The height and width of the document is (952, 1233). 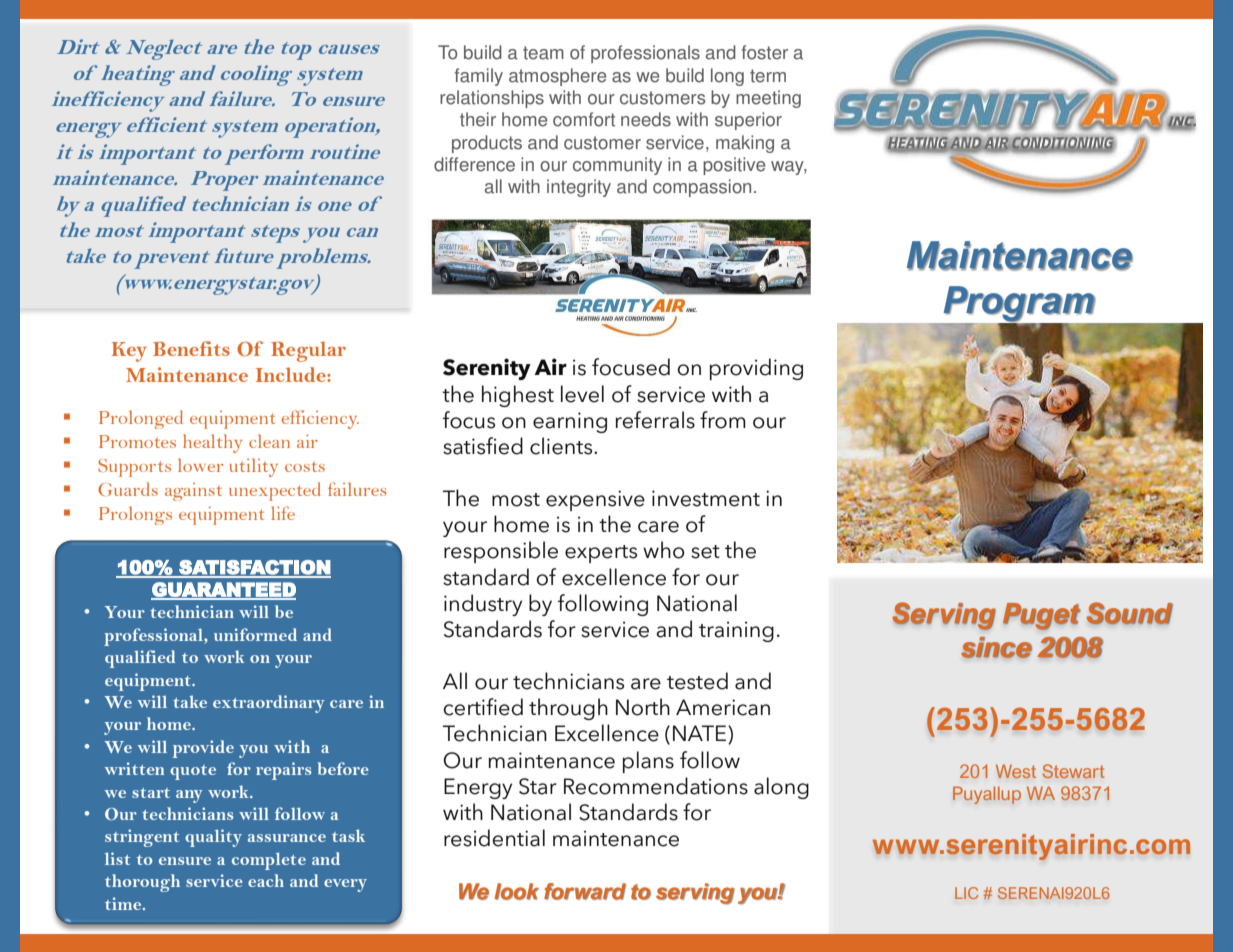 What do you see at coordinates (595, 500) in the document?
I see `expensive` at bounding box center [595, 500].
